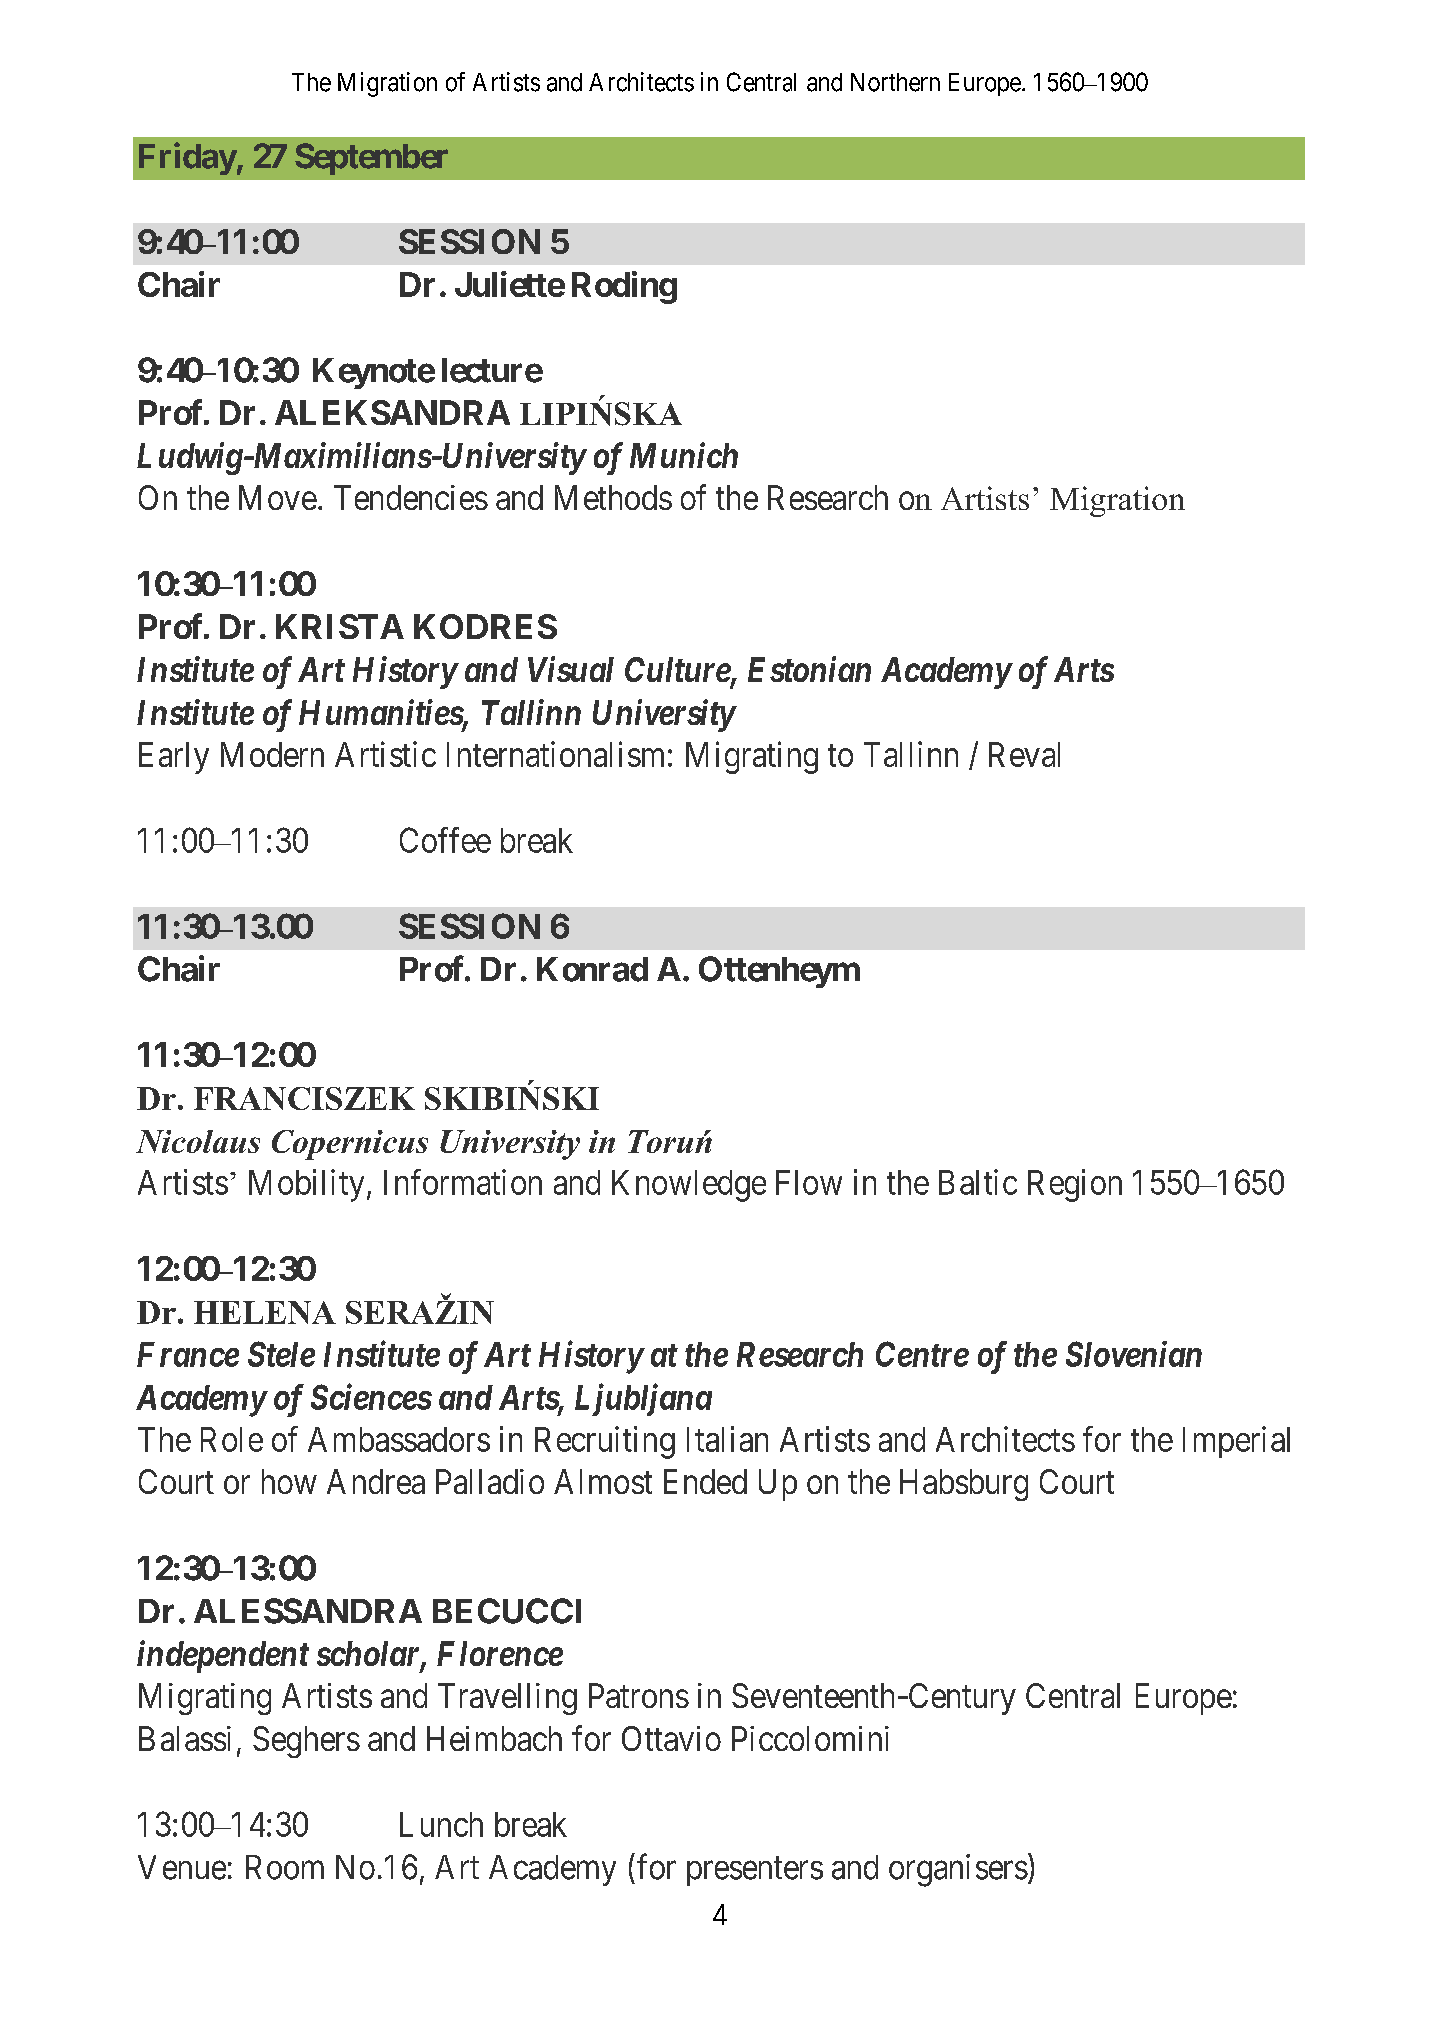 Image resolution: width=1438 pixels, height=2034 pixels. What do you see at coordinates (285, 1867) in the image?
I see `Room` at bounding box center [285, 1867].
